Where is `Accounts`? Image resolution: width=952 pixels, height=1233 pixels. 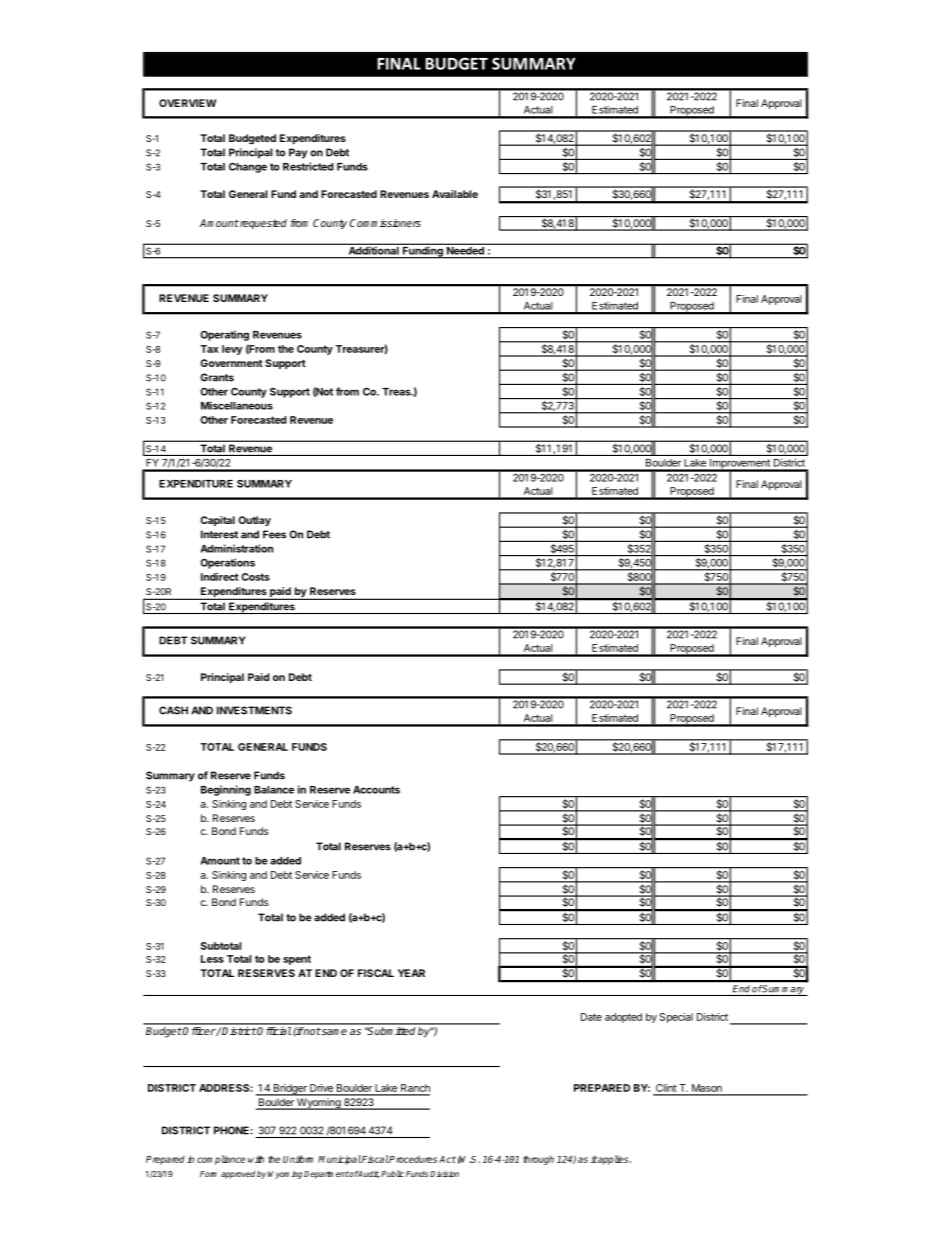 Accounts is located at coordinates (376, 790).
